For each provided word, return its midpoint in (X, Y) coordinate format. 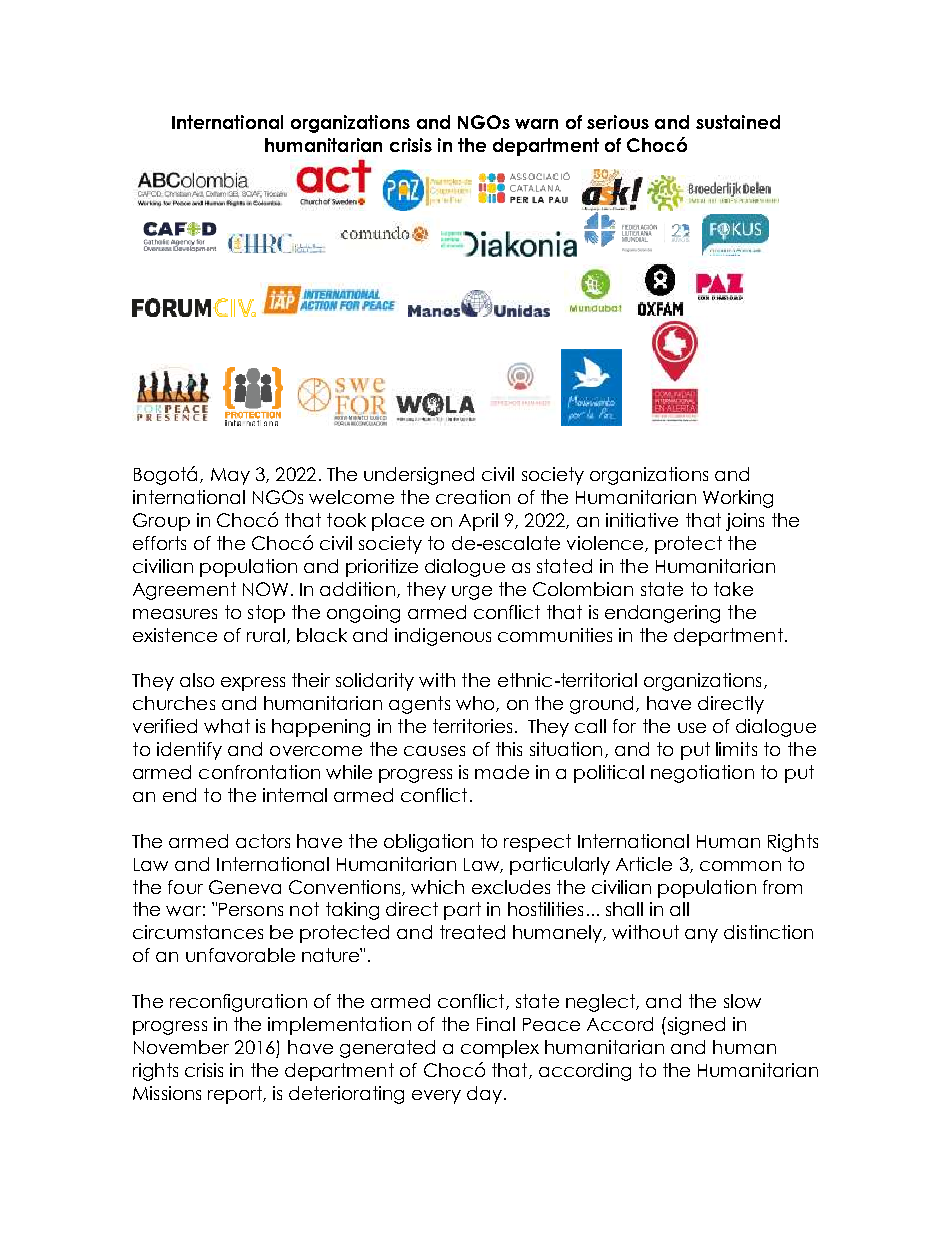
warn (536, 124)
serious (618, 122)
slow (742, 1001)
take (733, 589)
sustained (738, 122)
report (236, 1095)
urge (472, 593)
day (484, 1095)
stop (266, 614)
